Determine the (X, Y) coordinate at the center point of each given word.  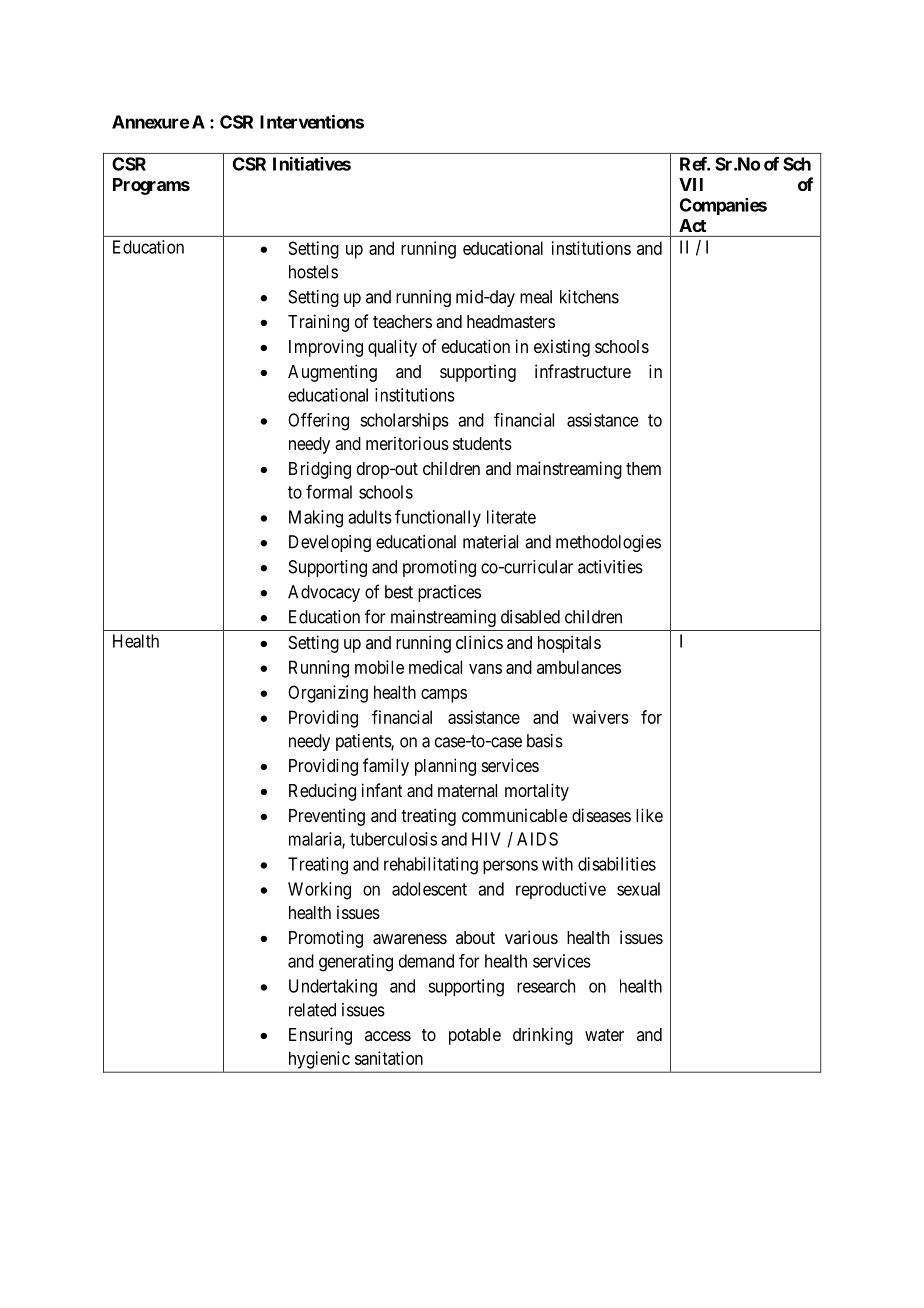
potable (475, 1036)
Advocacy (324, 593)
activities (610, 567)
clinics (479, 642)
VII (691, 184)
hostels (313, 272)
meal (536, 297)
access (388, 1036)
